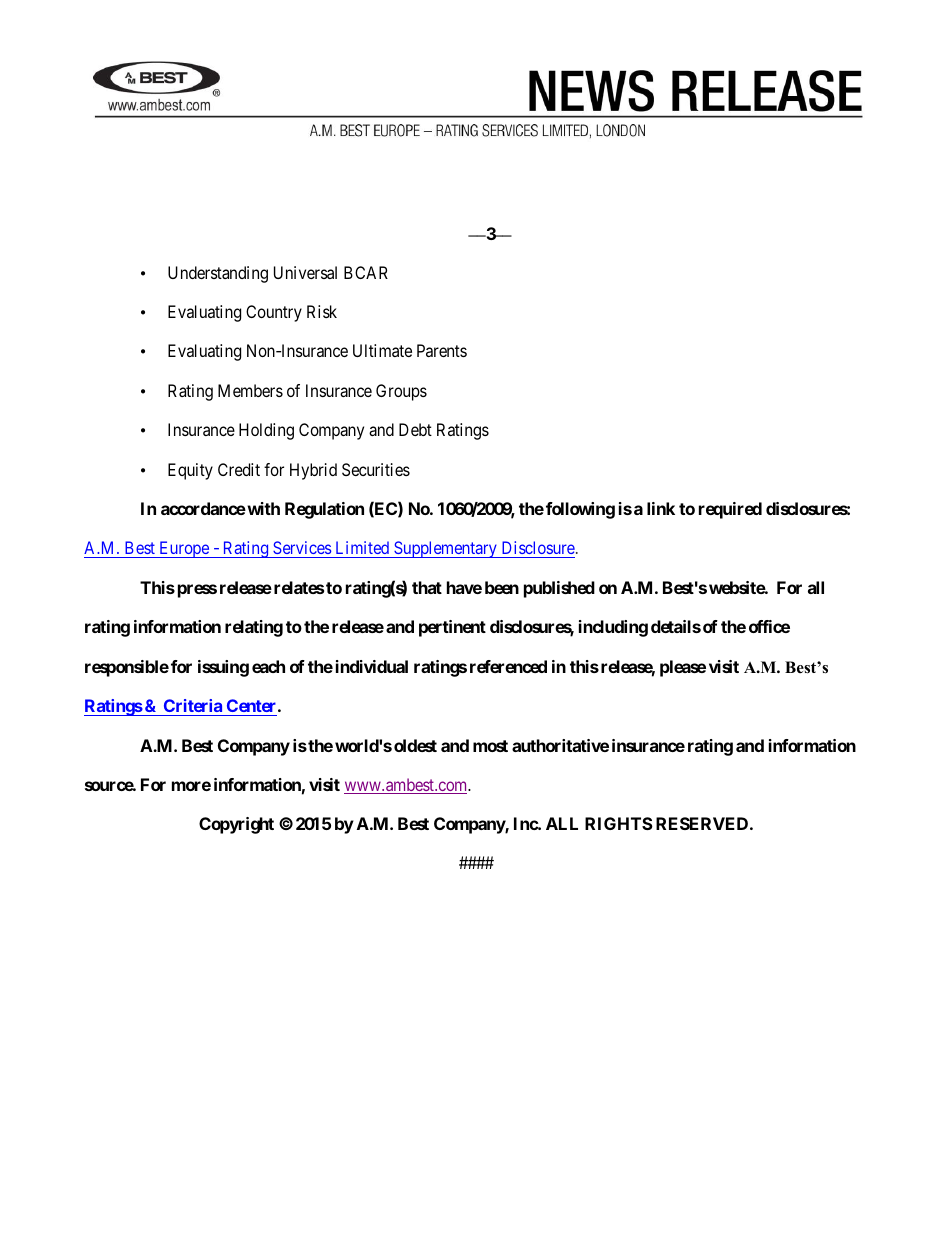 The width and height of the page is (952, 1233). Describe the element at coordinates (415, 745) in the page. I see `oldest` at that location.
